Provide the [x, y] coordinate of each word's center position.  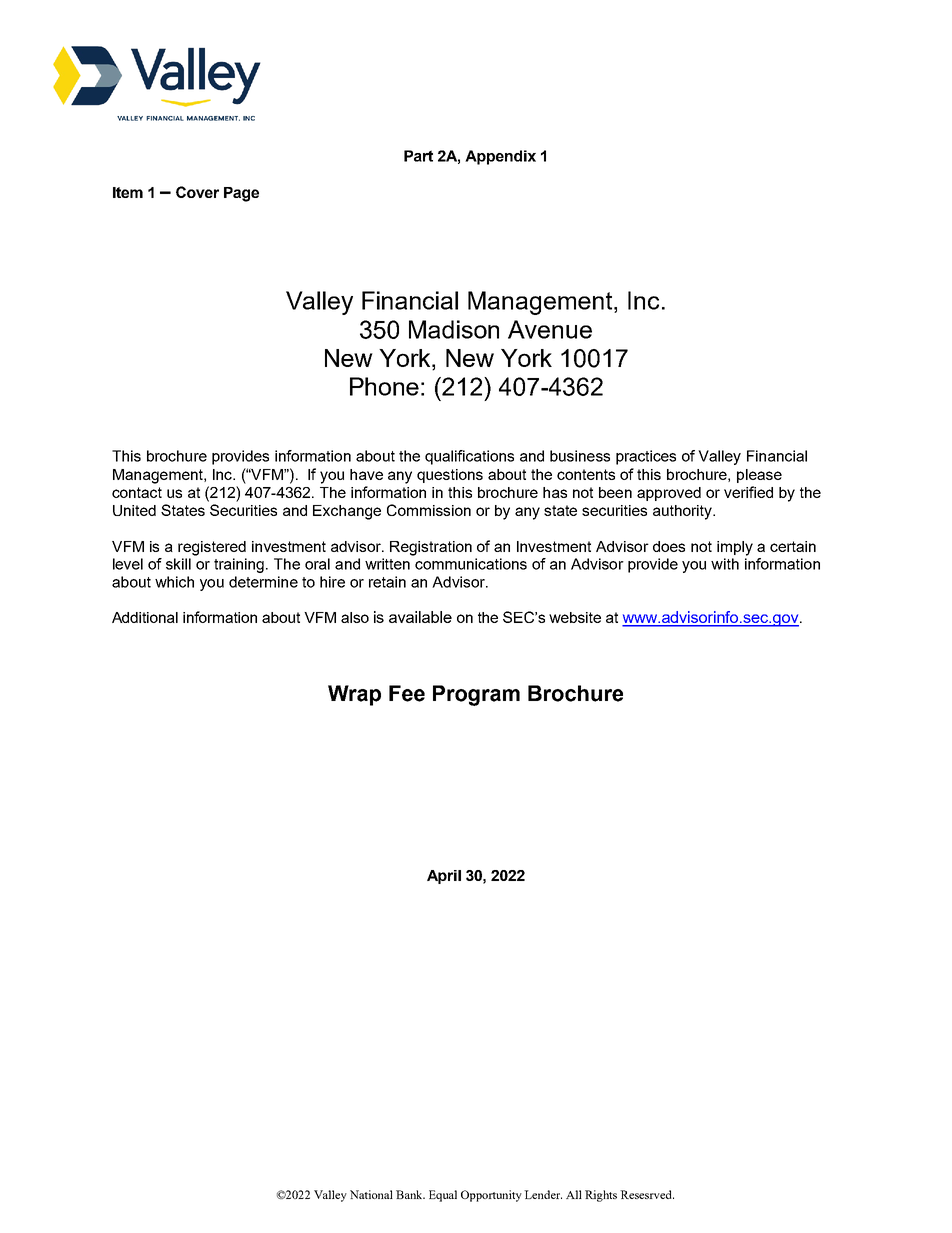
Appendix [500, 157]
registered [212, 548]
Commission [429, 510]
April [444, 877]
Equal [443, 1196]
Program [476, 695]
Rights [601, 1196]
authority [684, 512]
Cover [197, 192]
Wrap [354, 695]
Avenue [550, 329]
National [371, 1194]
